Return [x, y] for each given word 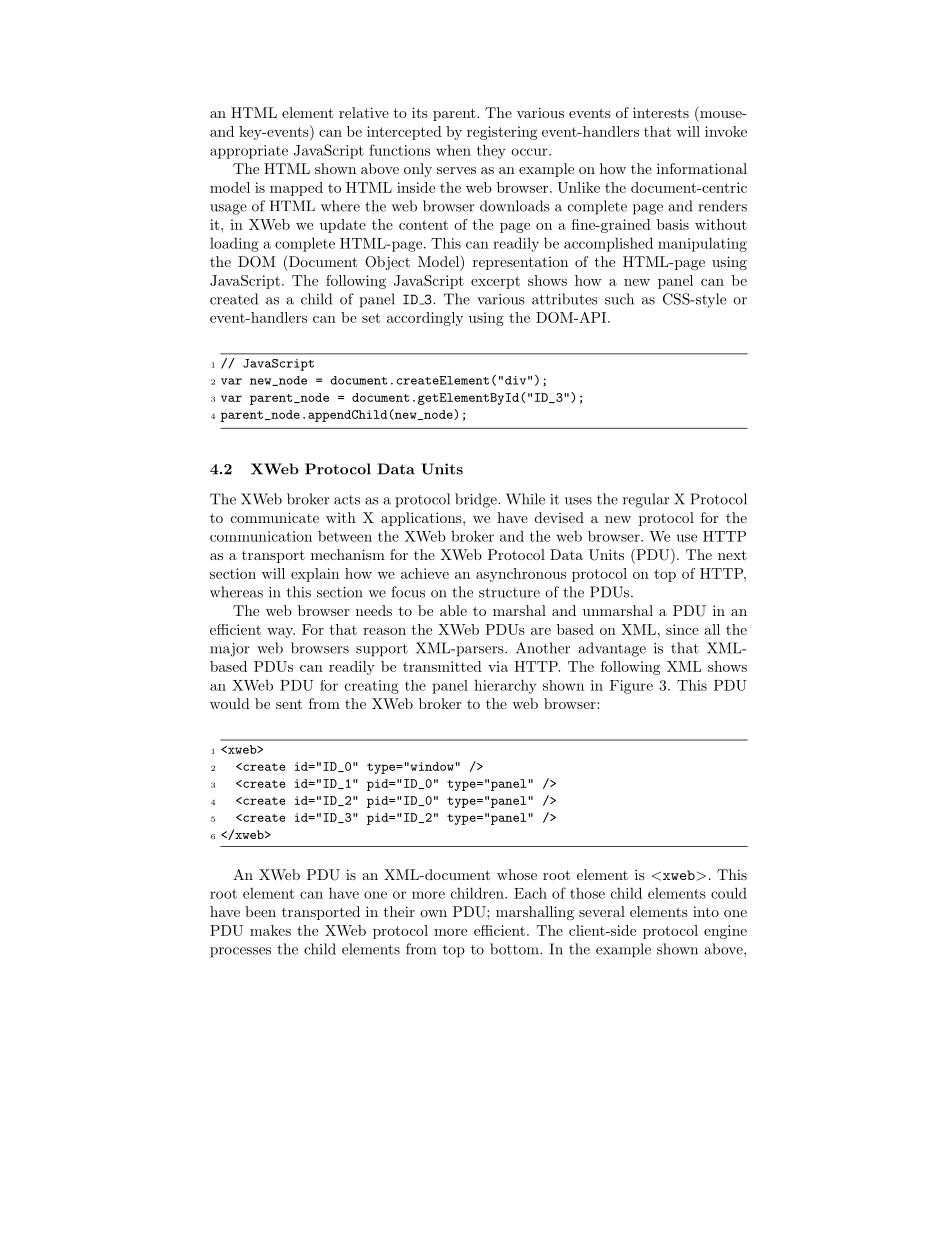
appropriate [249, 152]
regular [646, 500]
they [491, 151]
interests [661, 112]
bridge [477, 500]
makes [270, 930]
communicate [275, 517]
